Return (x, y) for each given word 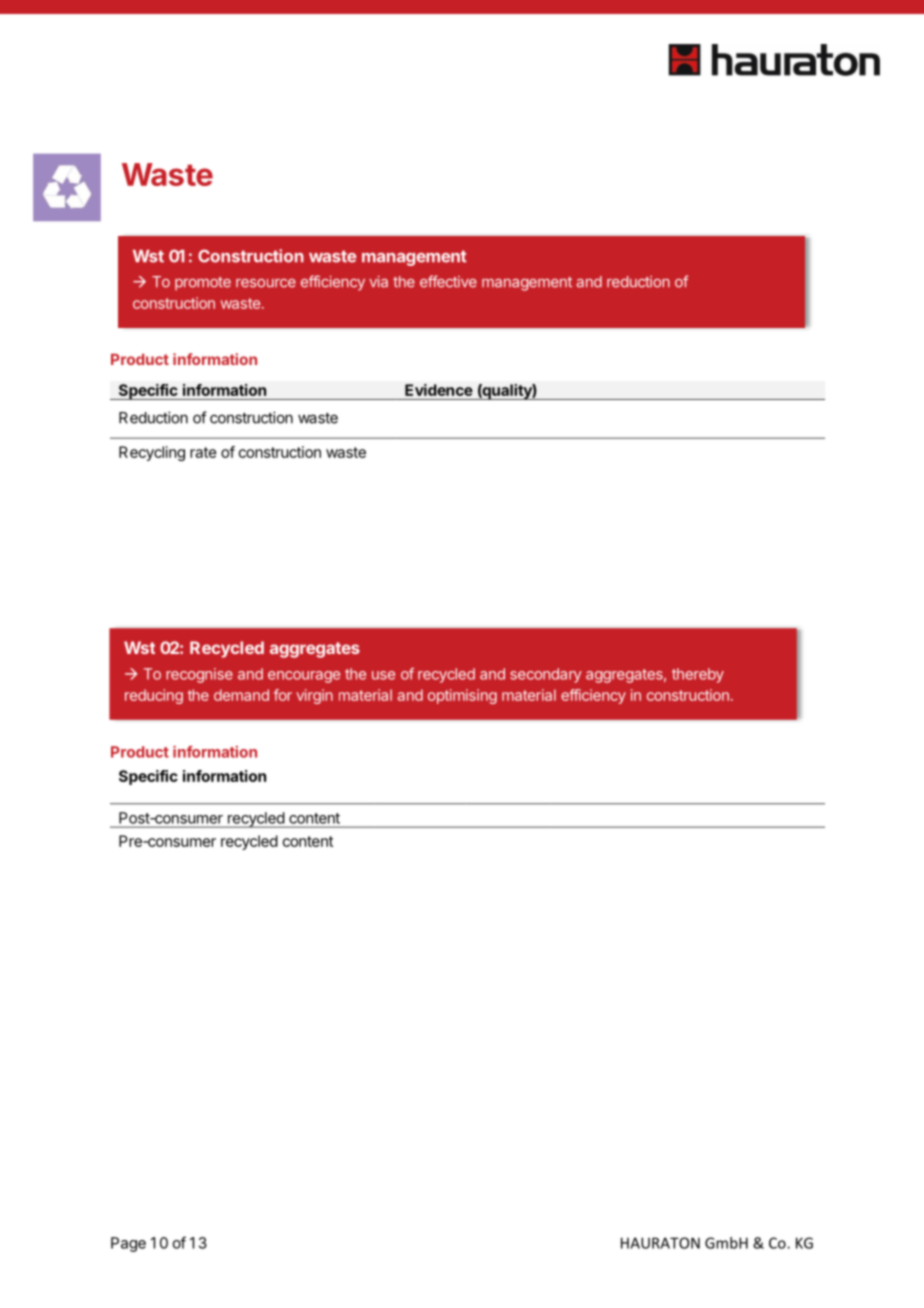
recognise (199, 675)
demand (241, 695)
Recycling (152, 453)
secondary (546, 675)
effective (448, 281)
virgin (314, 696)
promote (203, 284)
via (378, 282)
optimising (462, 696)
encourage (304, 677)
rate (203, 452)
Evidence (439, 390)
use (383, 675)
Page (128, 1244)
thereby (698, 675)
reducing (154, 696)
